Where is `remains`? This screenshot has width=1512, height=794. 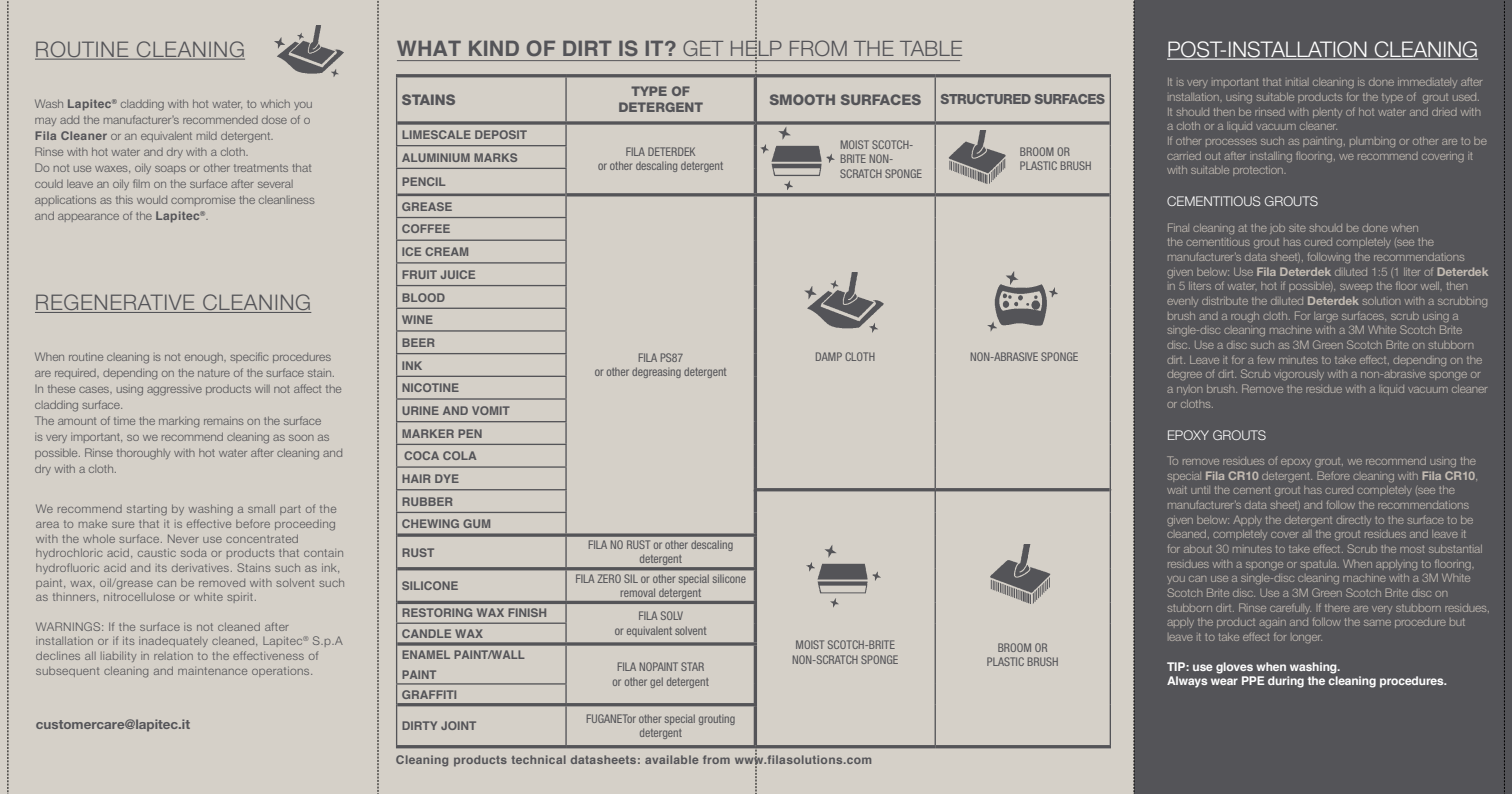
remains is located at coordinates (224, 421).
